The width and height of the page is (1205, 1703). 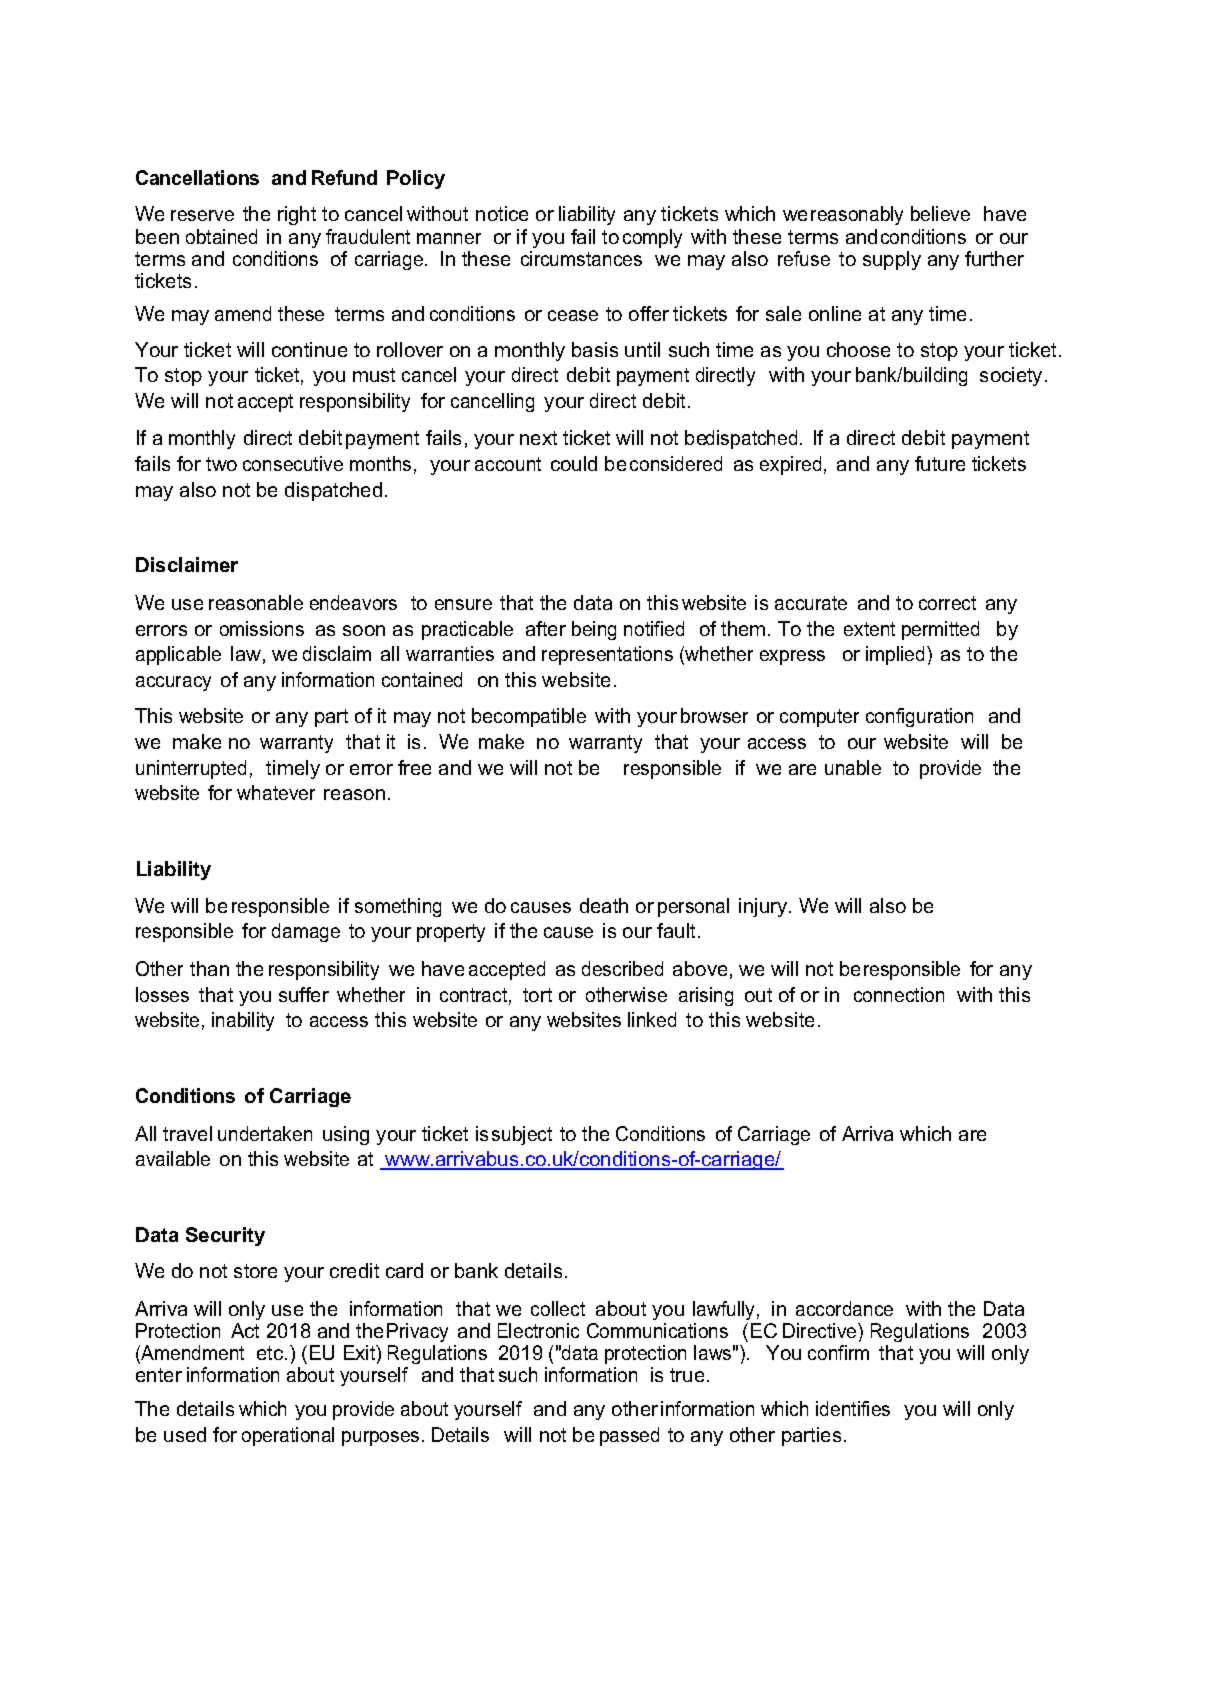 I want to click on correct, so click(x=947, y=603).
